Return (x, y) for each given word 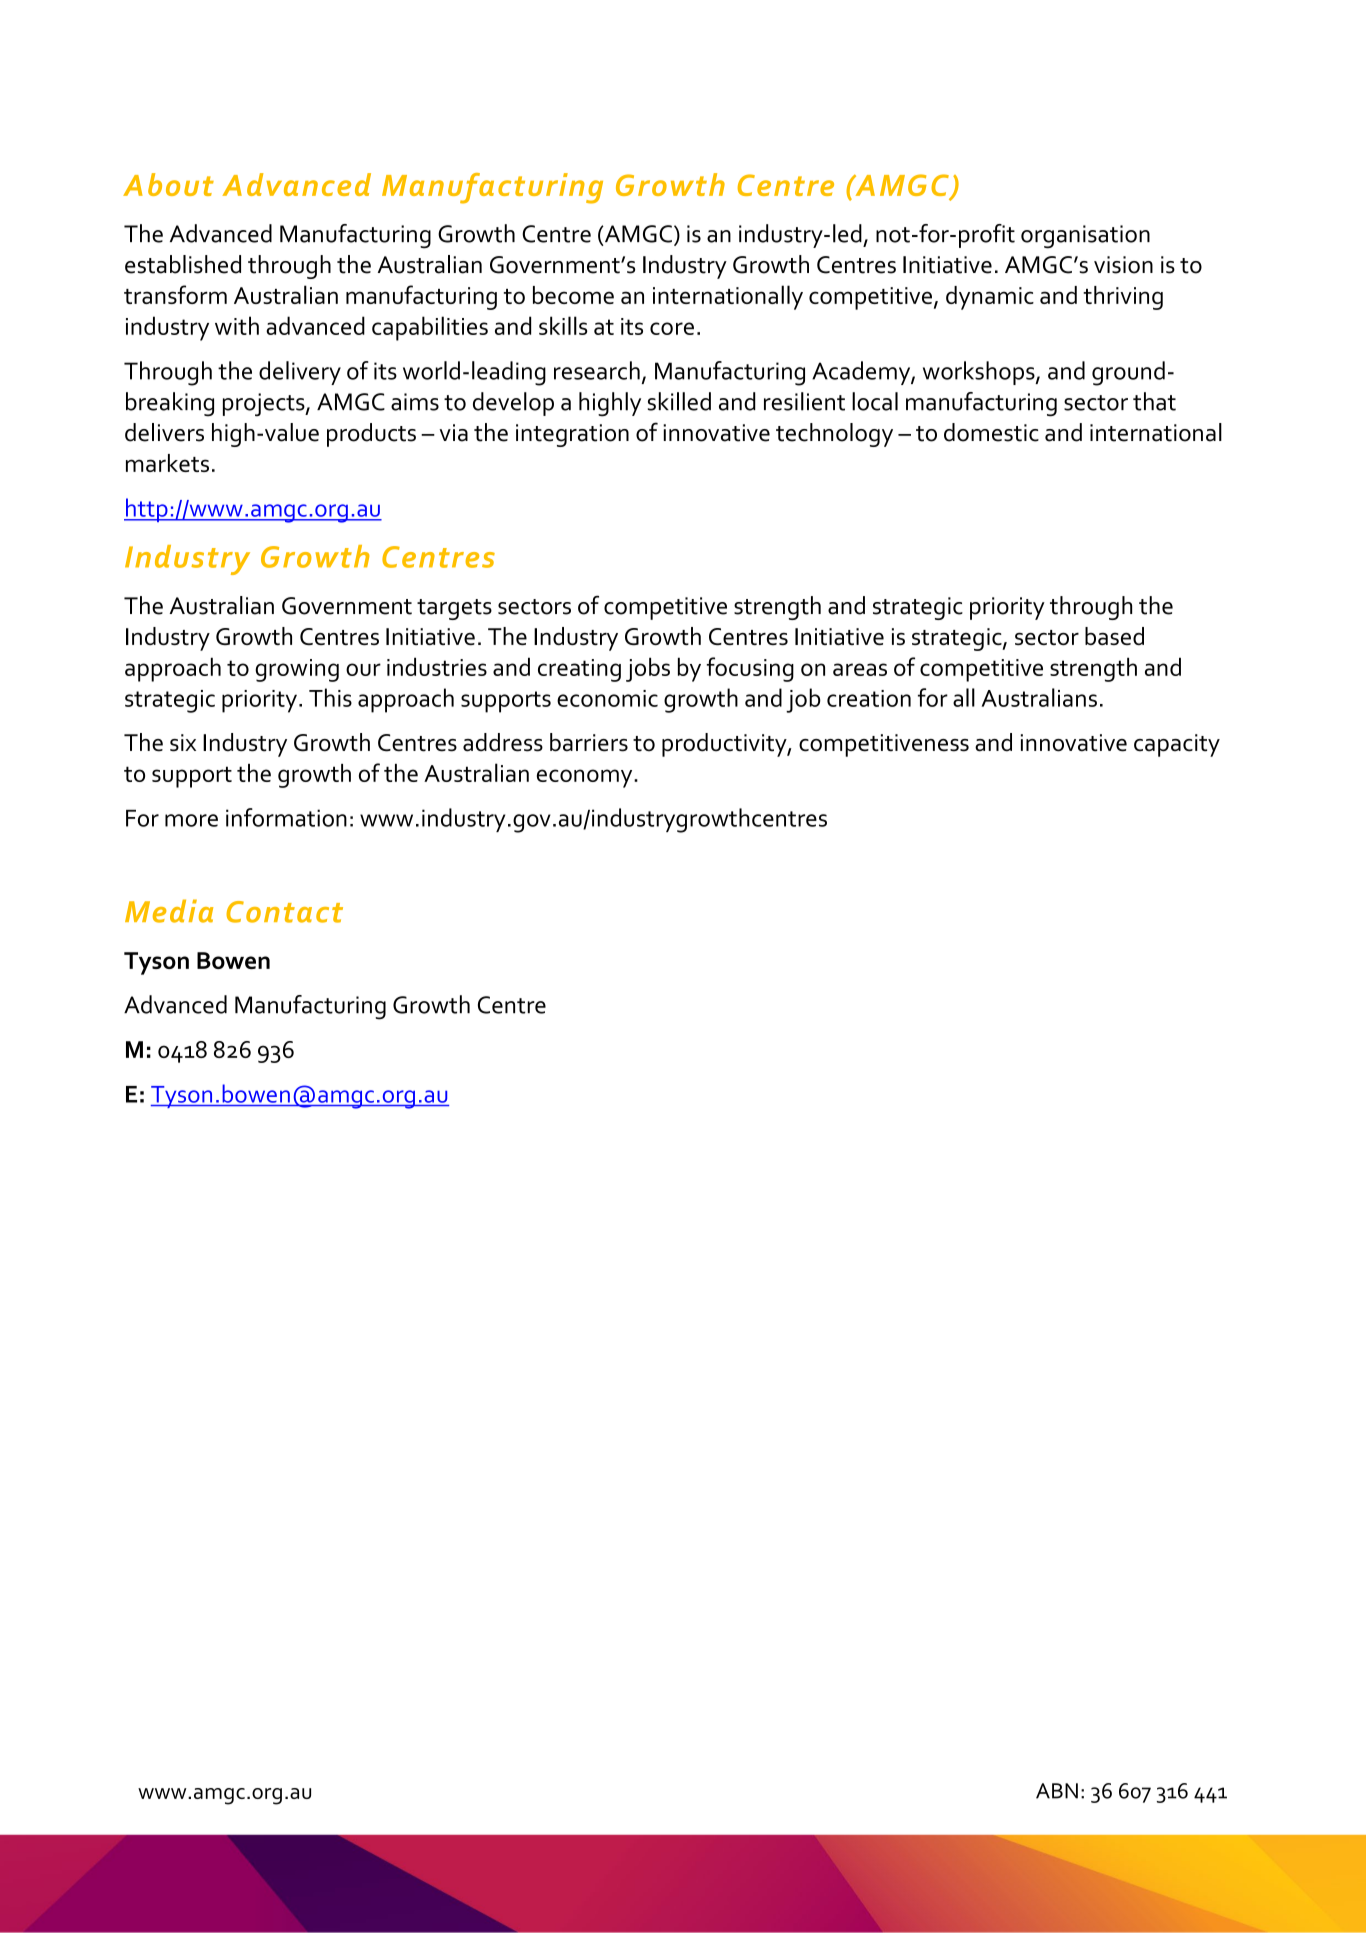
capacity (1177, 745)
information (286, 817)
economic (607, 698)
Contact (284, 912)
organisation (1085, 237)
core (672, 328)
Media (169, 911)
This (330, 697)
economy (586, 778)
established (183, 264)
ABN (1057, 1791)
